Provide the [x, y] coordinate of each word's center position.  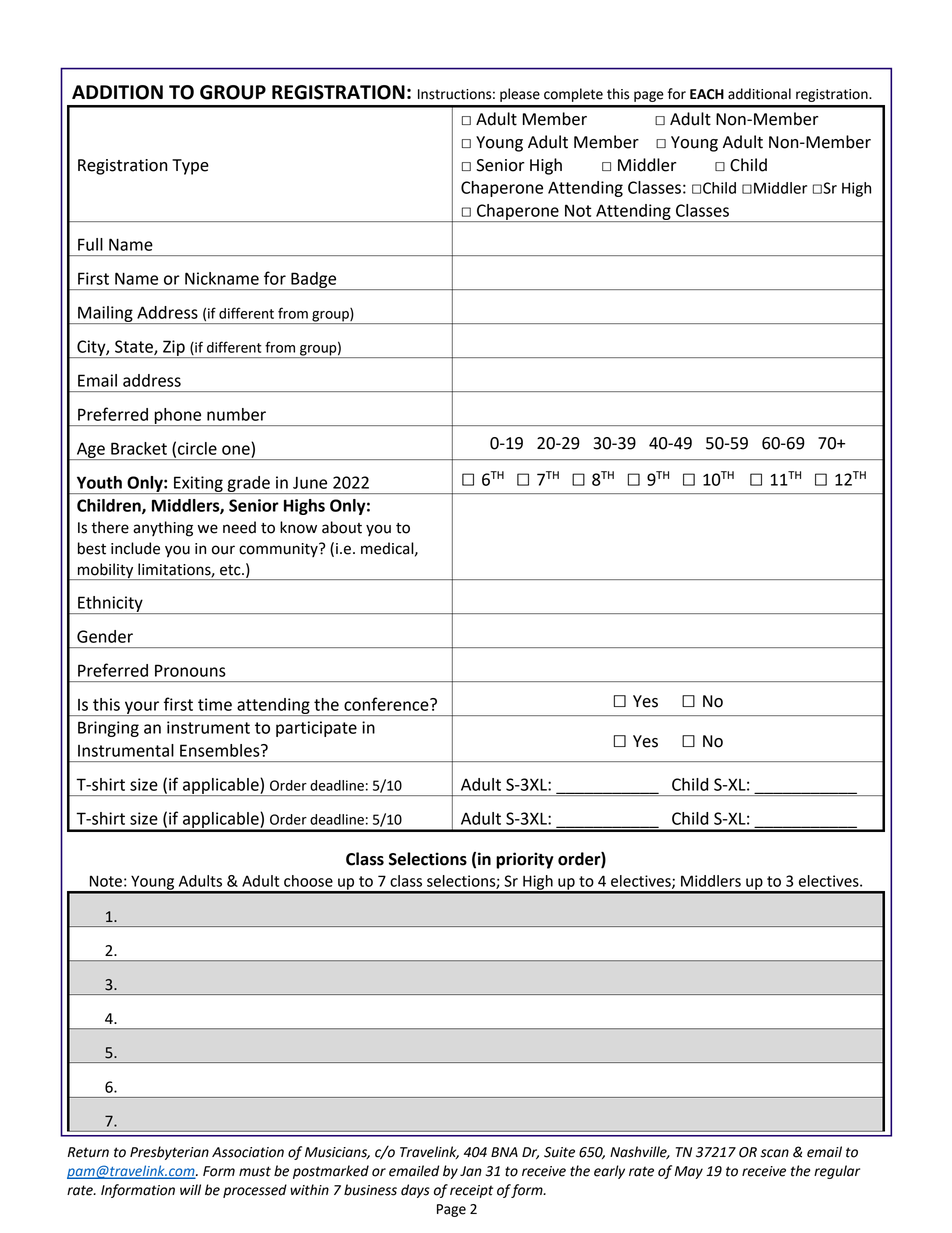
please [520, 95]
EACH [707, 94]
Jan [471, 1171]
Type [190, 167]
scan [774, 1153]
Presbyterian [169, 1153]
